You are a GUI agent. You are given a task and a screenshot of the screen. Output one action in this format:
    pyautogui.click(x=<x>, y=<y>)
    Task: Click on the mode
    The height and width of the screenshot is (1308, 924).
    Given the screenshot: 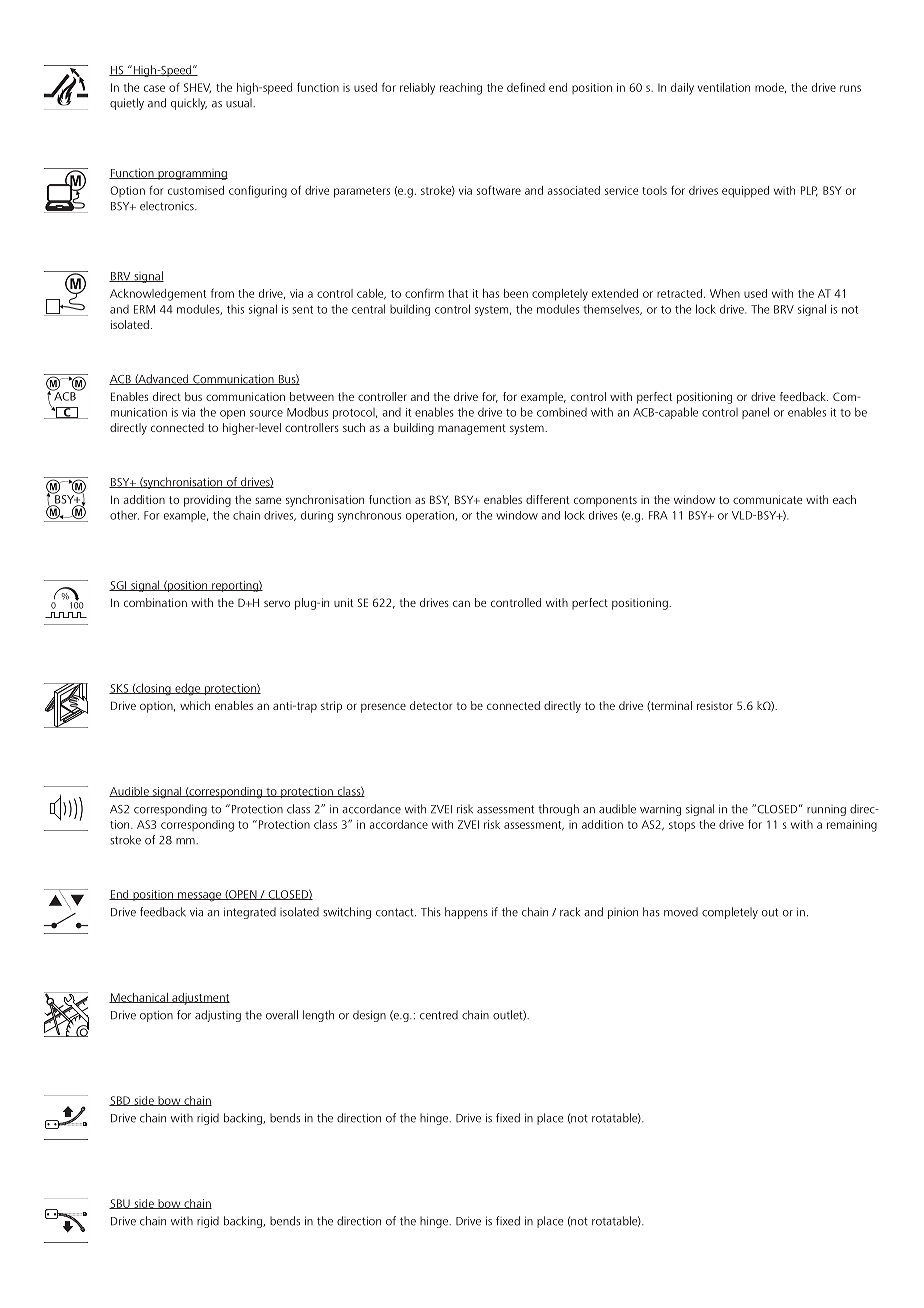 What is the action you would take?
    pyautogui.click(x=770, y=88)
